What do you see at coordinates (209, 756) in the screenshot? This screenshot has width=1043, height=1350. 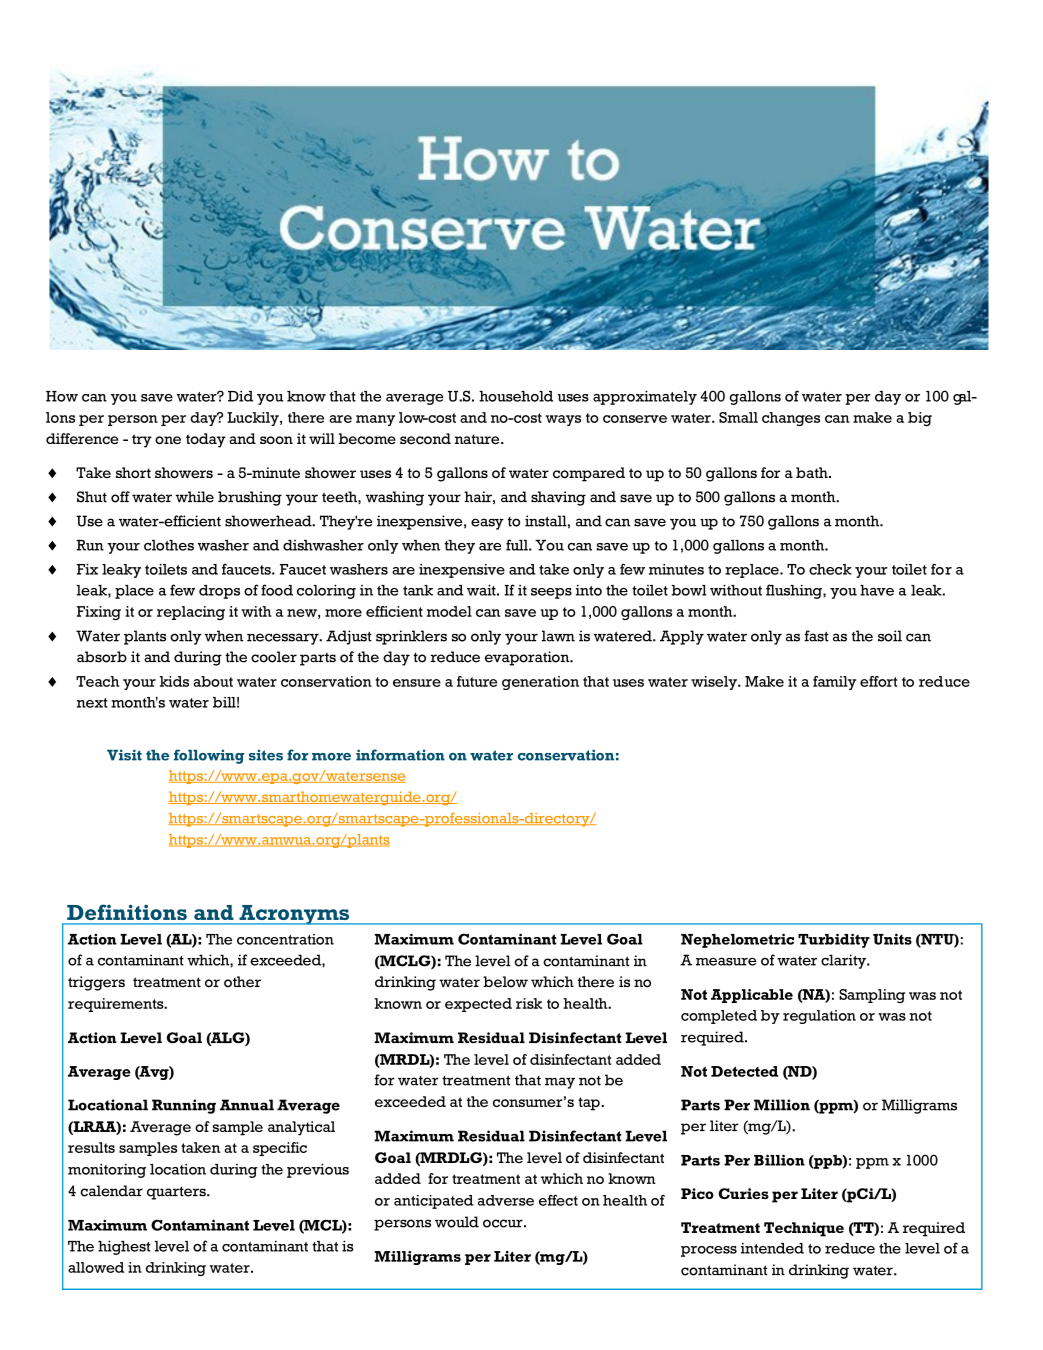 I see `following` at bounding box center [209, 756].
